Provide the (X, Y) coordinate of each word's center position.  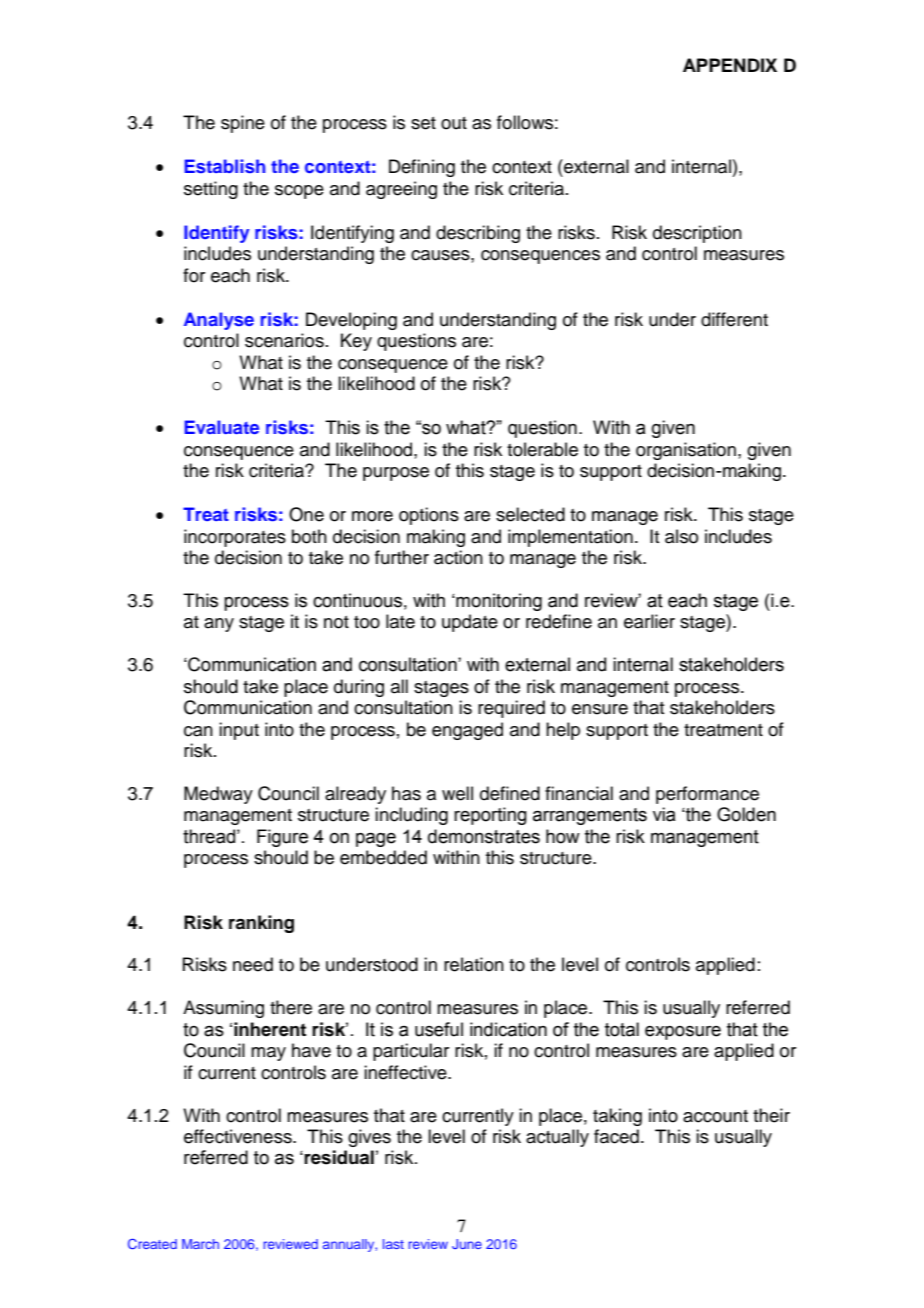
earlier (649, 621)
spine (243, 124)
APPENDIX (730, 65)
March (200, 1244)
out (454, 123)
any (219, 625)
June (467, 1244)
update (470, 623)
